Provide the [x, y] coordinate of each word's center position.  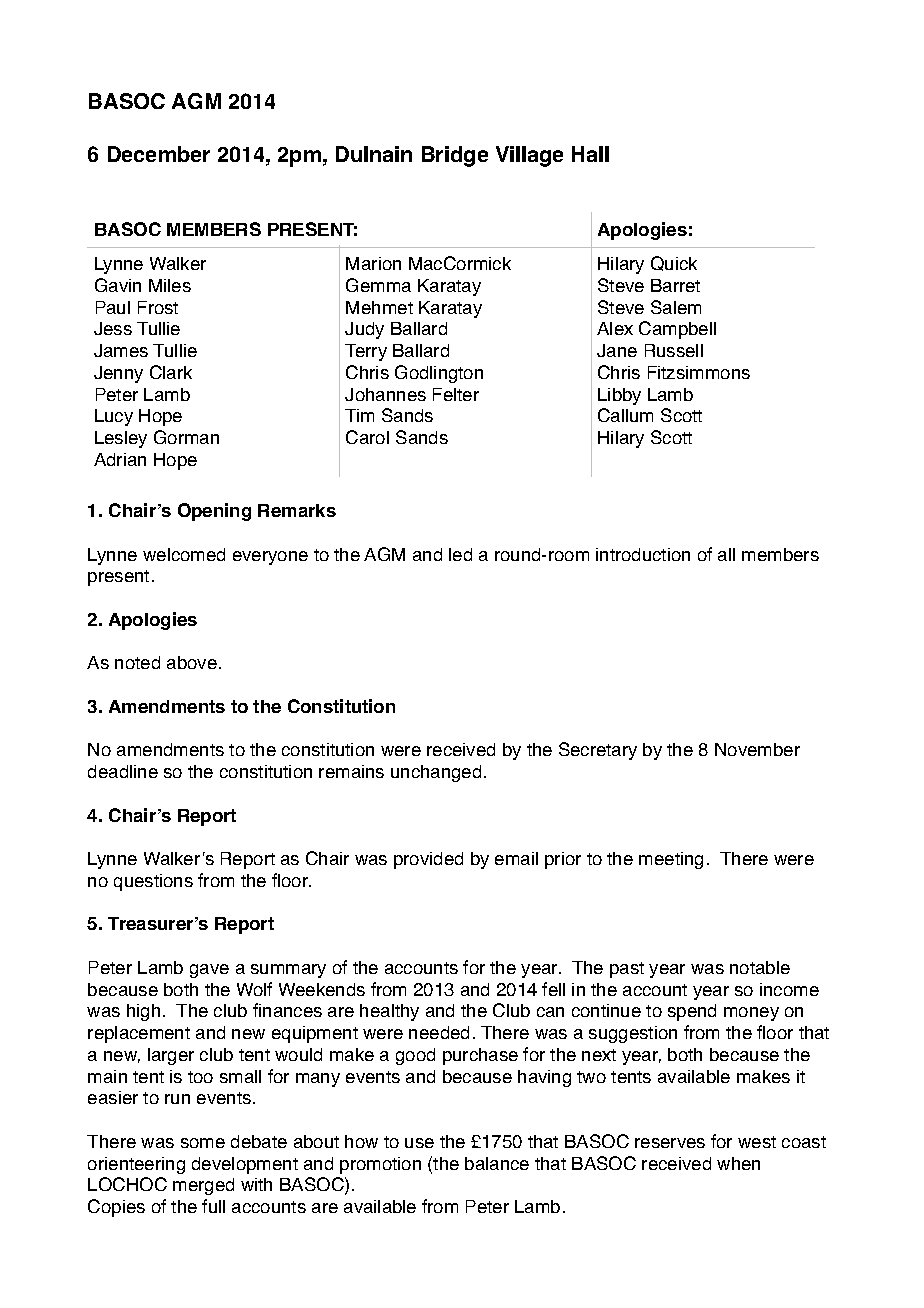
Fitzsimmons [699, 372]
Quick [674, 263]
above [192, 662]
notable [760, 967]
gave [209, 971]
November [757, 749]
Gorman [186, 437]
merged [203, 1186]
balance [497, 1163]
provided [428, 860]
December [159, 154]
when [738, 1163]
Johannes [385, 394]
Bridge [455, 156]
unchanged [436, 773]
